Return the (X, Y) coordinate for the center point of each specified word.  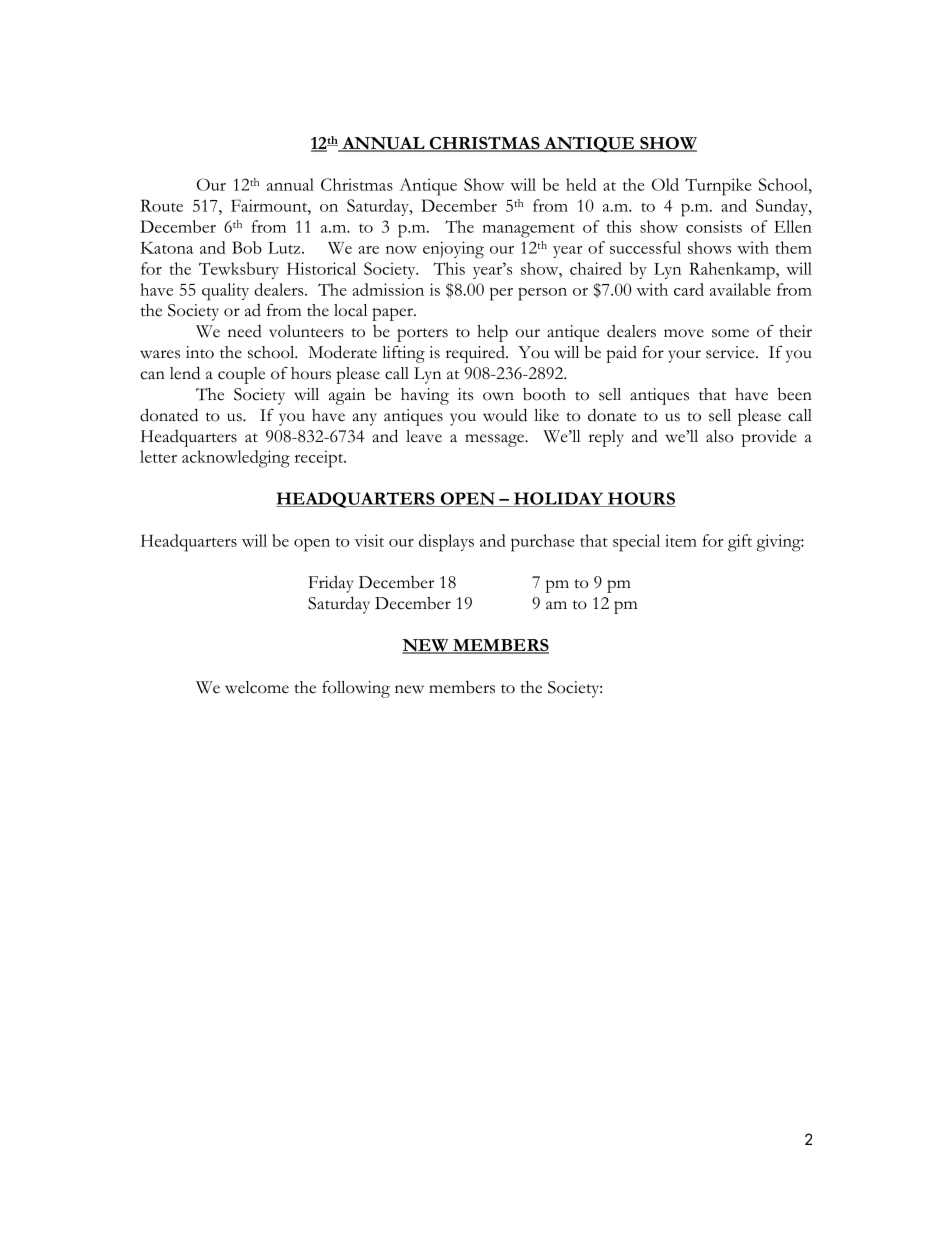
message (495, 440)
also (720, 436)
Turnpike (718, 187)
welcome (257, 687)
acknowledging (236, 459)
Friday (330, 584)
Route (161, 205)
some (730, 333)
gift (740, 543)
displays (446, 543)
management (528, 231)
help (492, 333)
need (245, 331)
